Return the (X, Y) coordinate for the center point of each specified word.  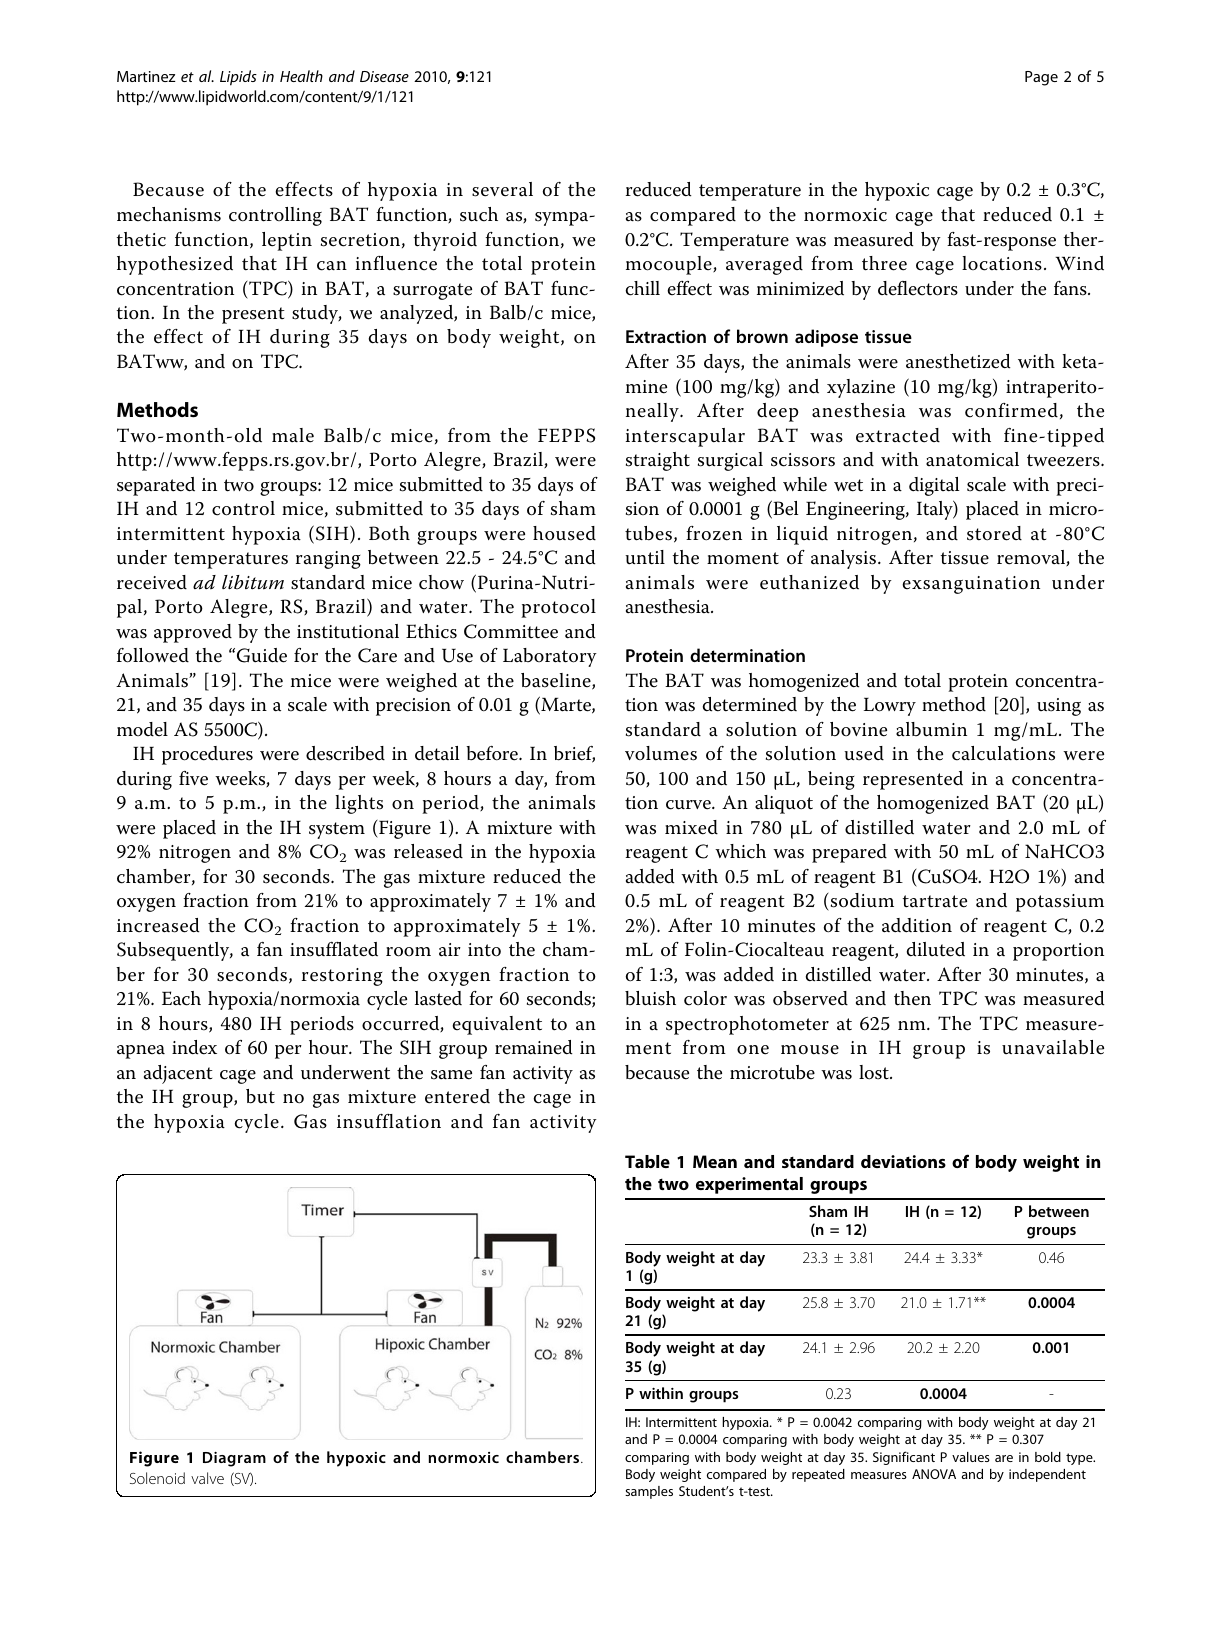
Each (181, 998)
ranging (328, 560)
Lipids (238, 78)
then (912, 998)
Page (1041, 78)
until (645, 557)
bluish (650, 998)
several (502, 189)
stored (994, 533)
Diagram (234, 1459)
